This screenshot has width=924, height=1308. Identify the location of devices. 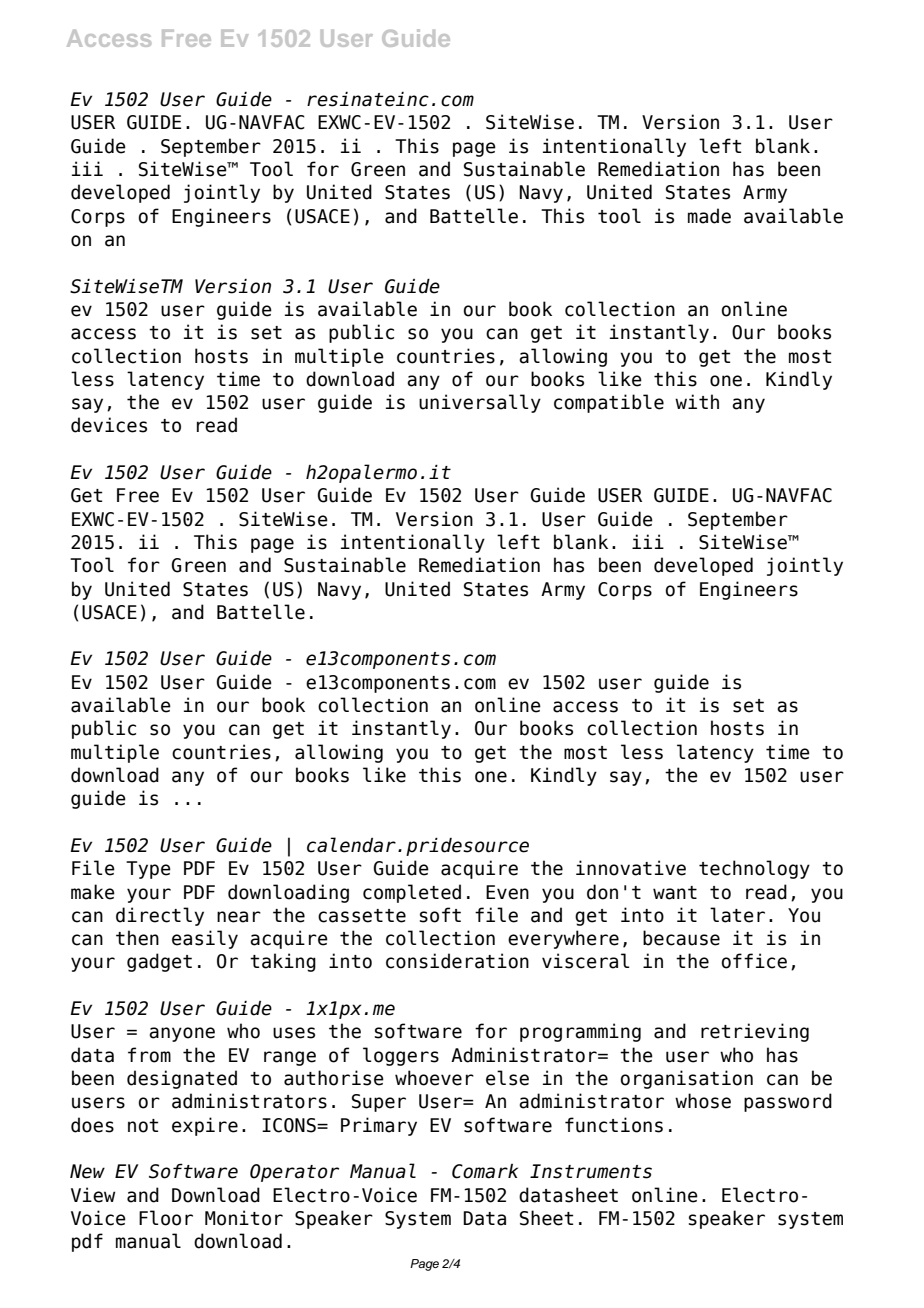
(109, 425).
